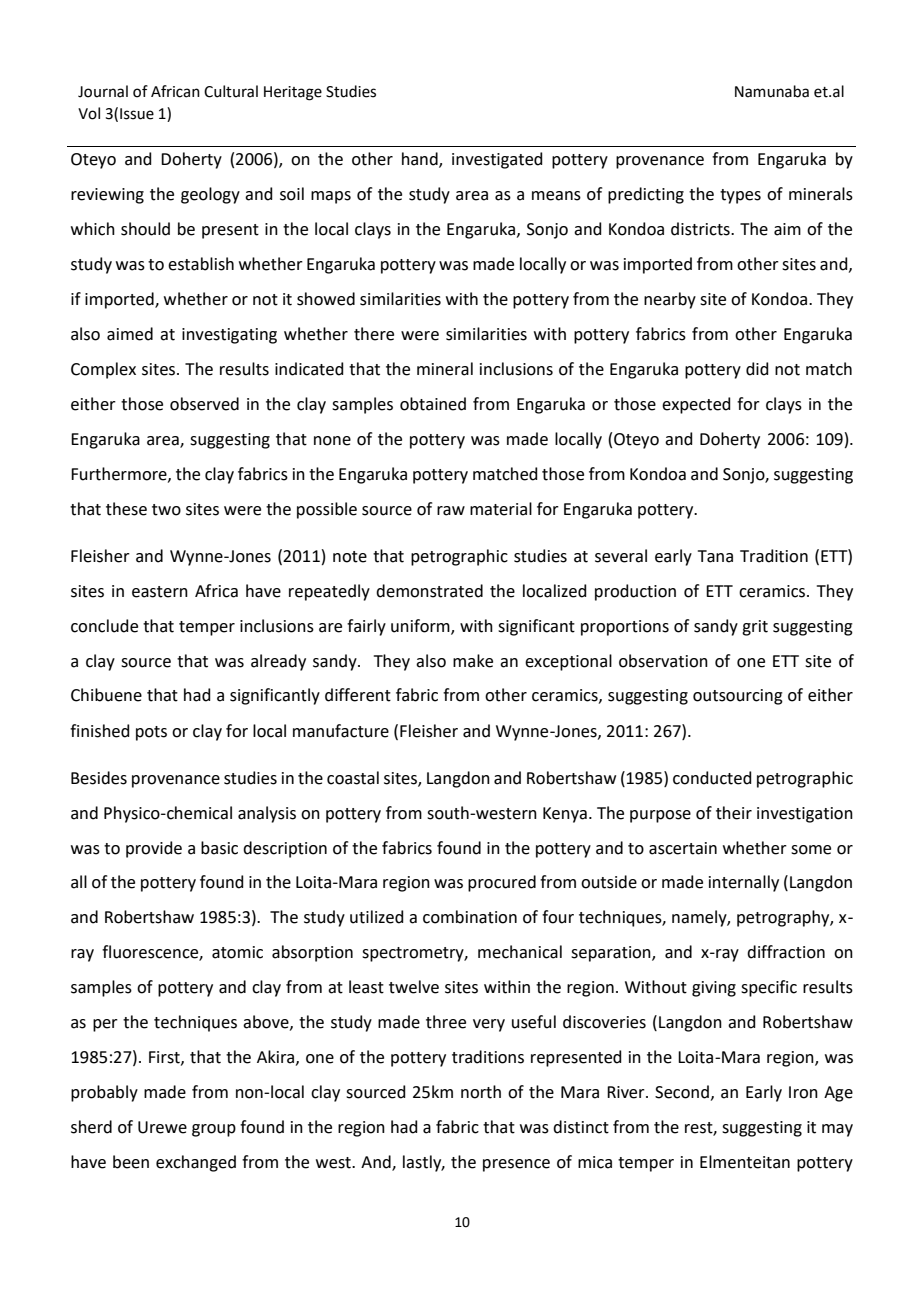 This page has width=924, height=1308. What do you see at coordinates (481, 1092) in the page?
I see `north` at bounding box center [481, 1092].
